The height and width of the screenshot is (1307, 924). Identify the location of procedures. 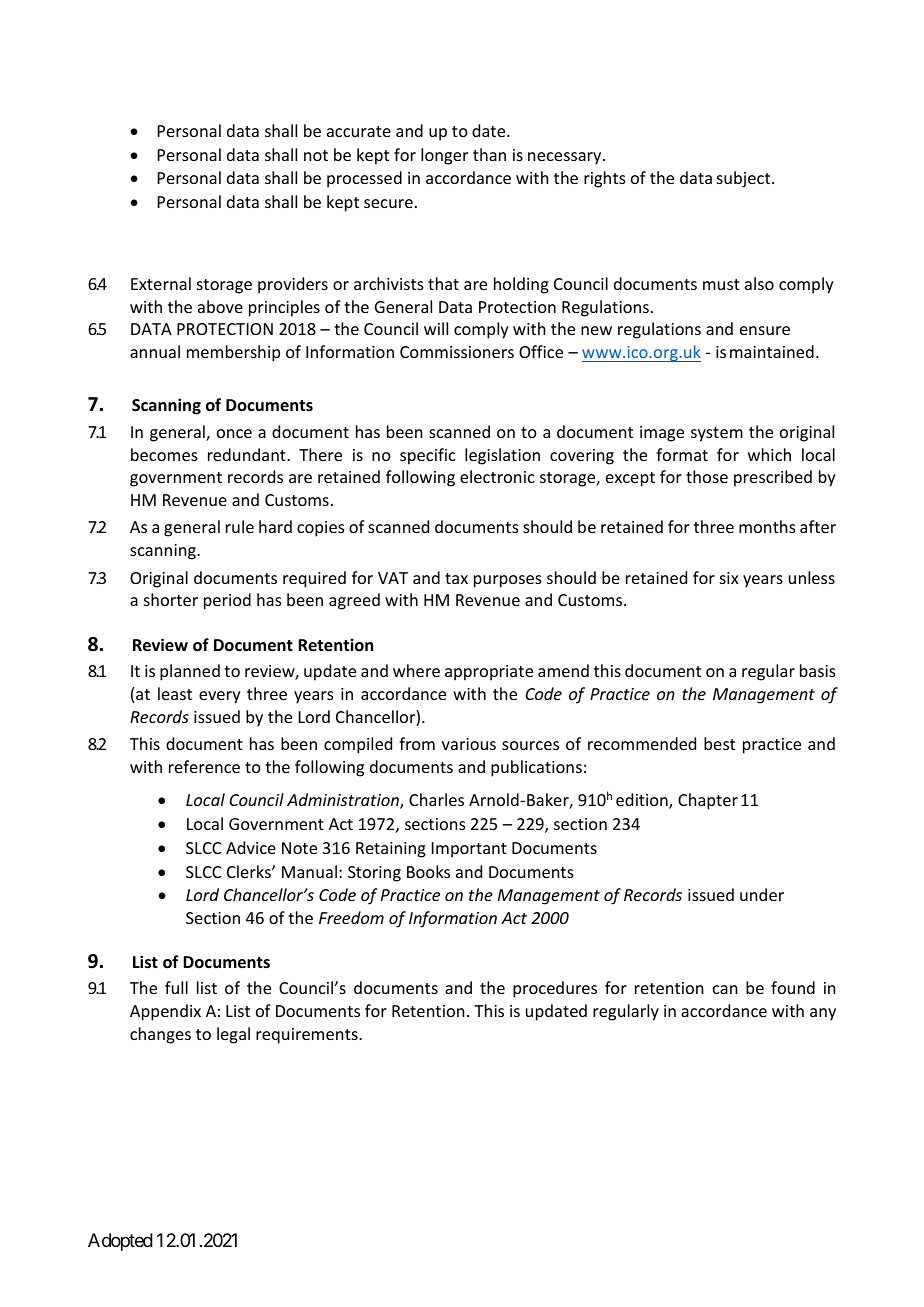
(555, 989).
